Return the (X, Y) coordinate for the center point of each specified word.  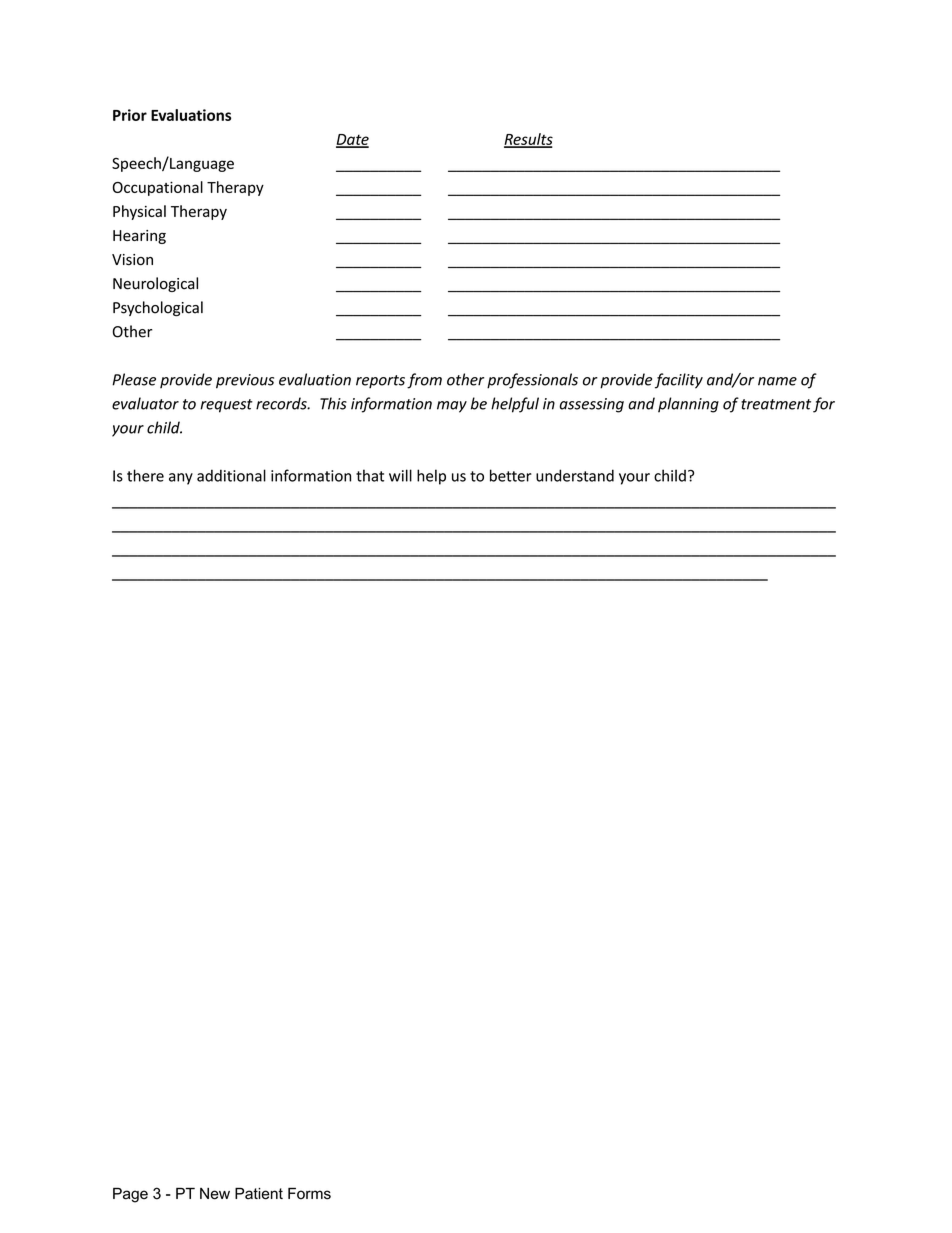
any (181, 479)
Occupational (158, 188)
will (400, 475)
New (215, 1194)
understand (575, 475)
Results (528, 140)
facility (679, 381)
